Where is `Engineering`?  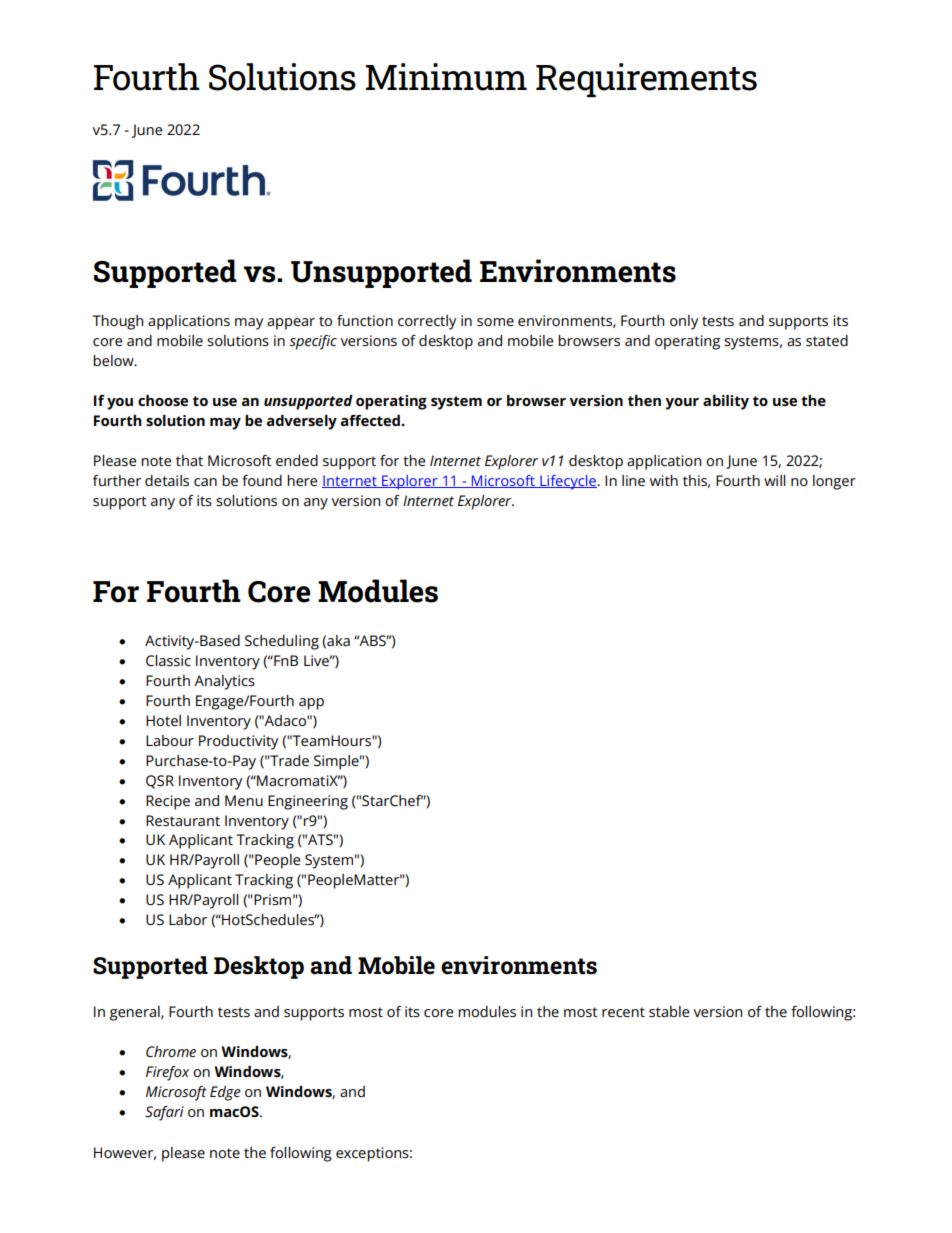 Engineering is located at coordinates (308, 802).
